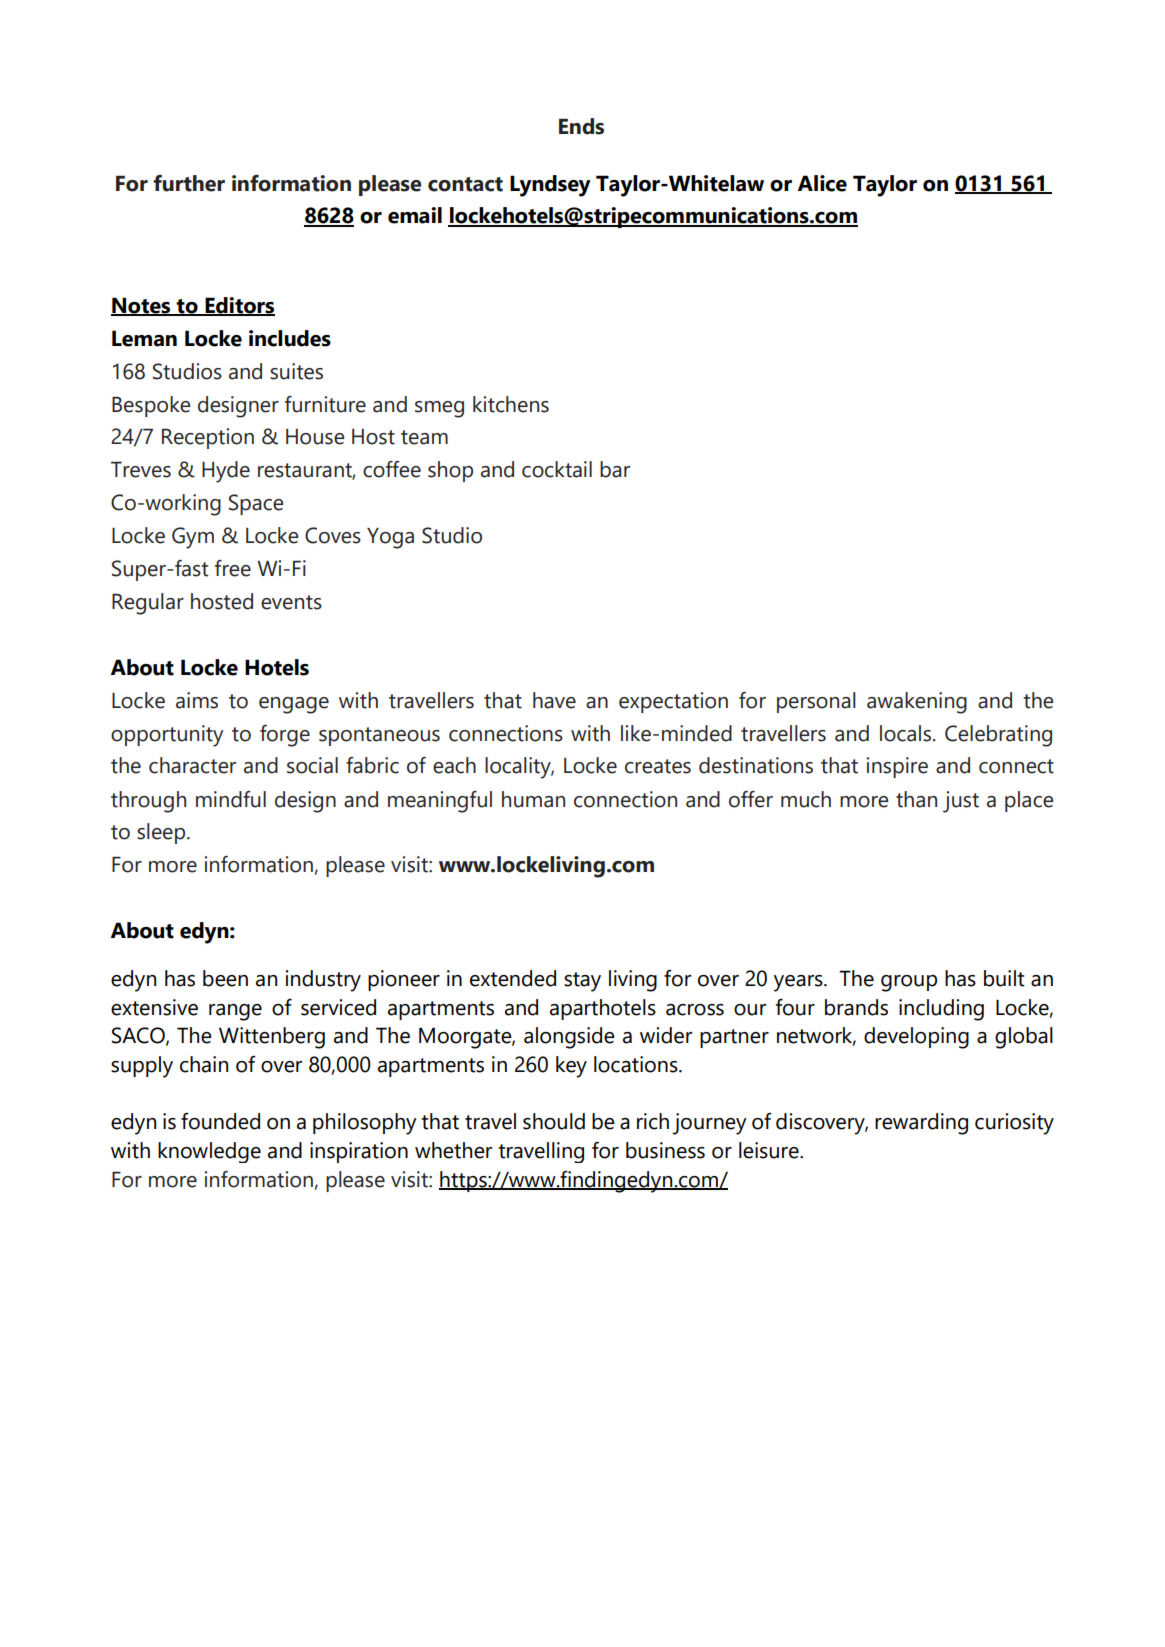 The height and width of the page is (1647, 1165). What do you see at coordinates (554, 700) in the page?
I see `have` at bounding box center [554, 700].
